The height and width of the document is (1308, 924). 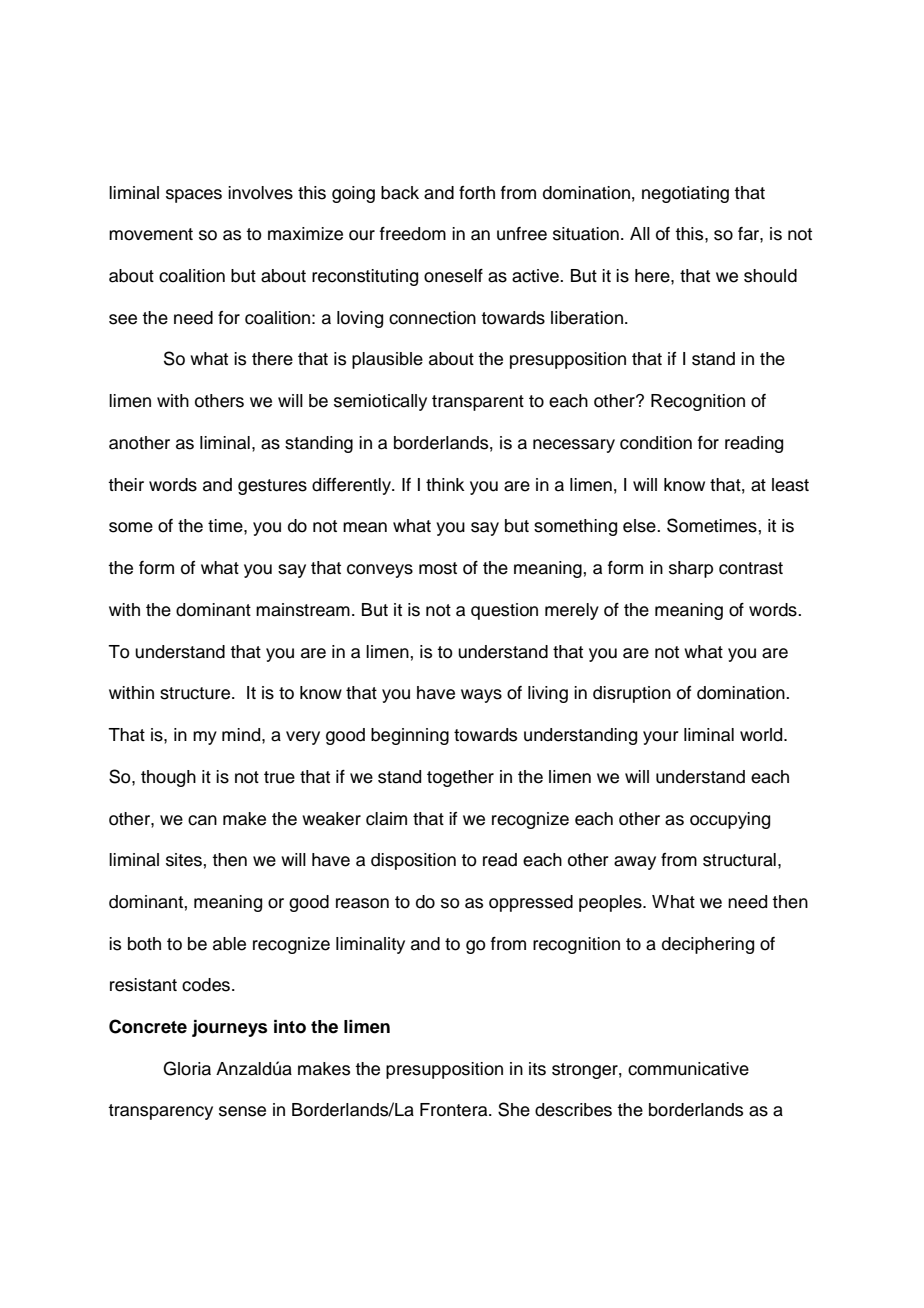 What do you see at coordinates (196, 693) in the document?
I see `structure` at bounding box center [196, 693].
